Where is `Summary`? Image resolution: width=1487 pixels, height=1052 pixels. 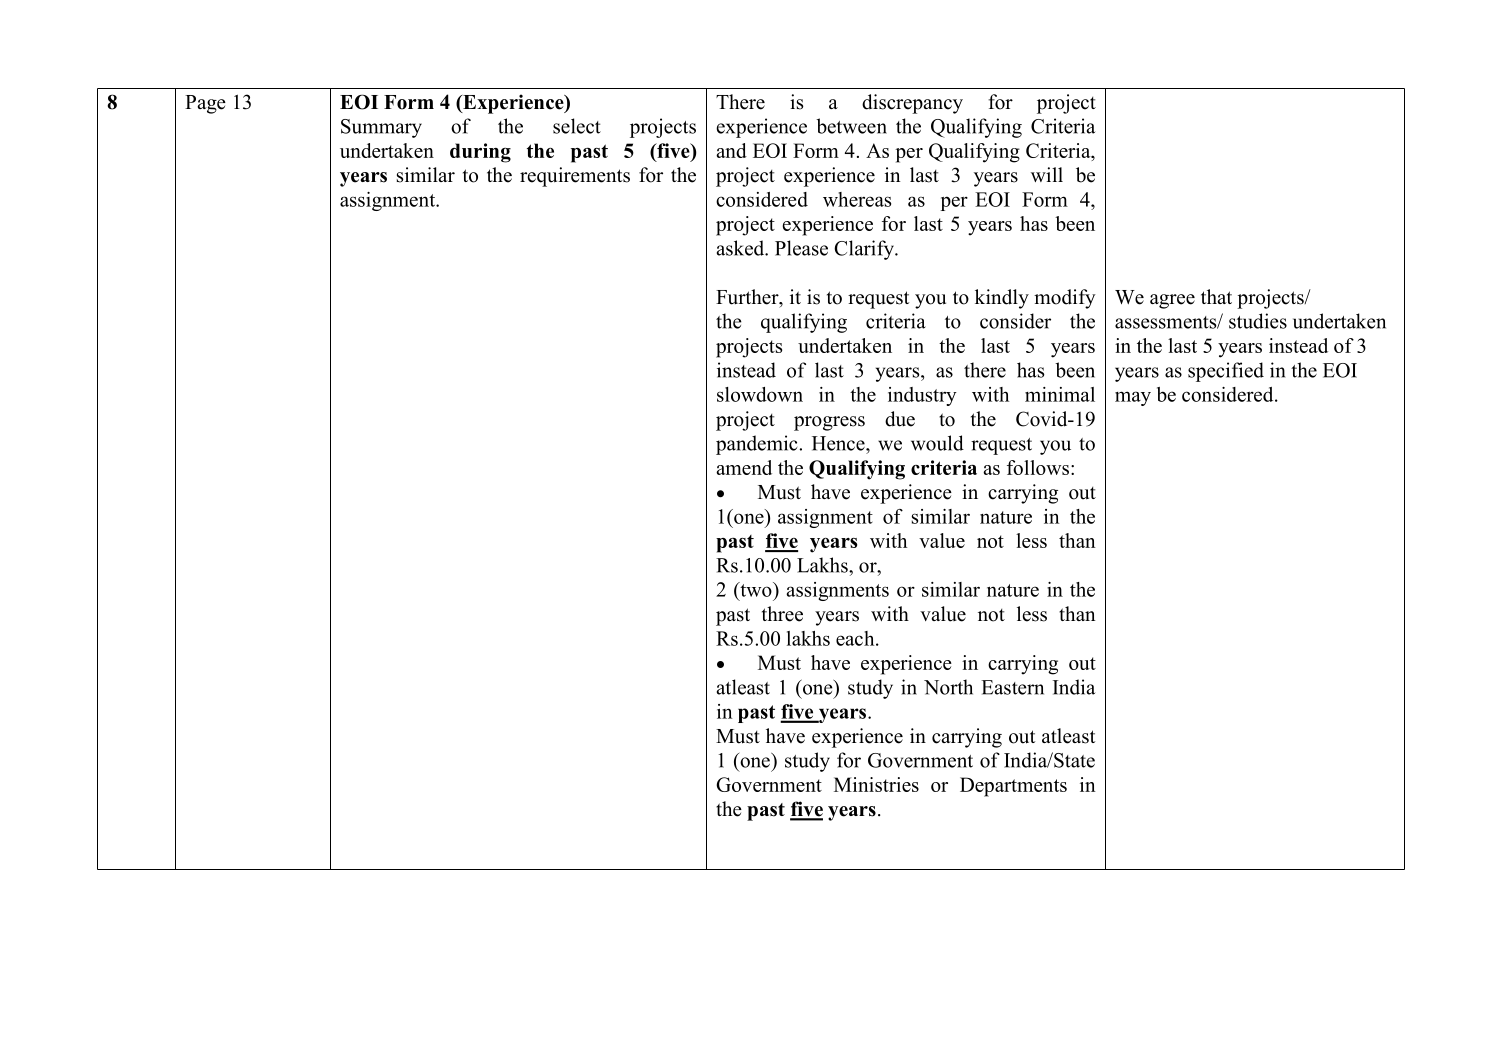 Summary is located at coordinates (381, 128).
